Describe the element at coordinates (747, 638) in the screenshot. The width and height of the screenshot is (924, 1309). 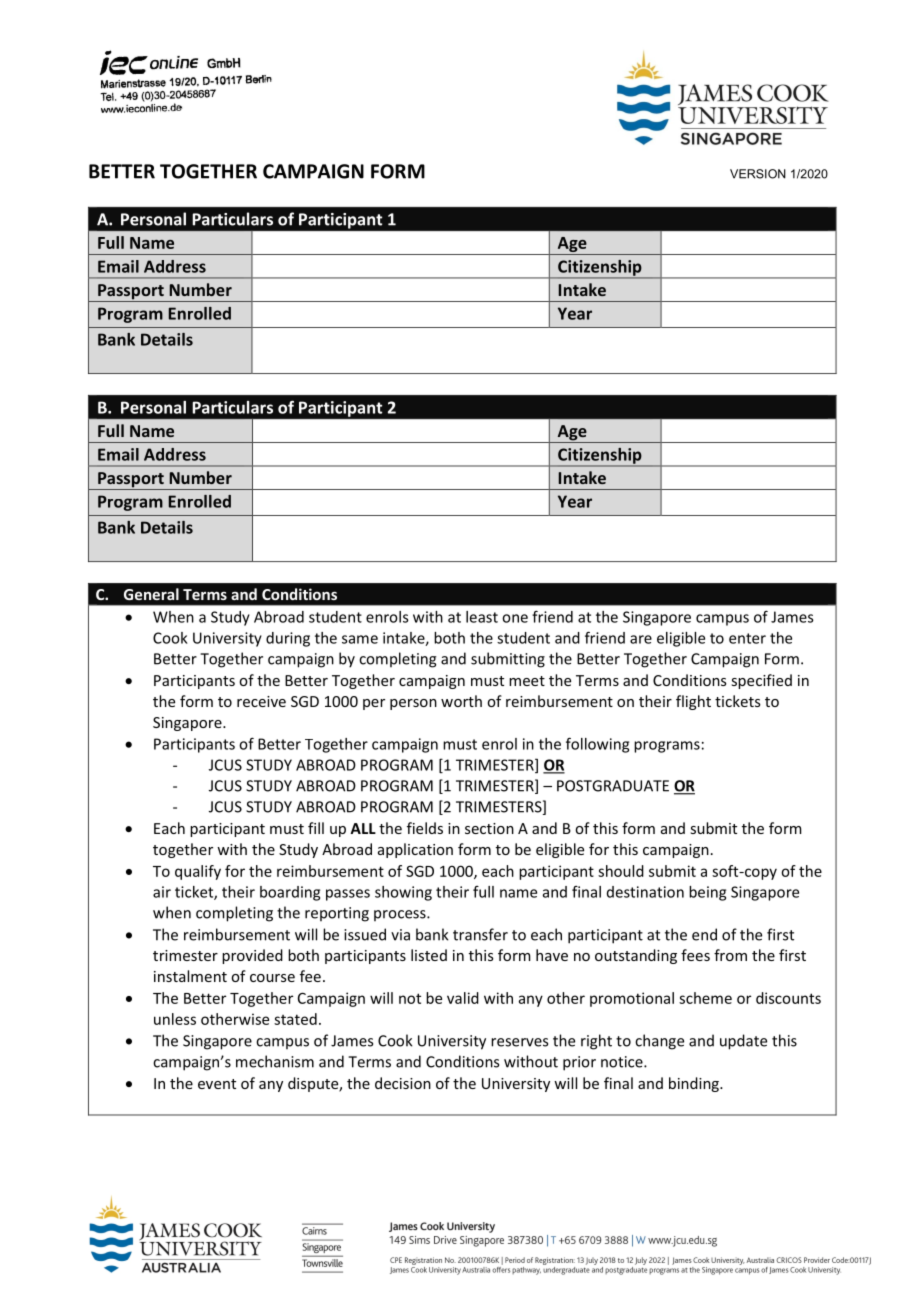
I see `enter` at that location.
